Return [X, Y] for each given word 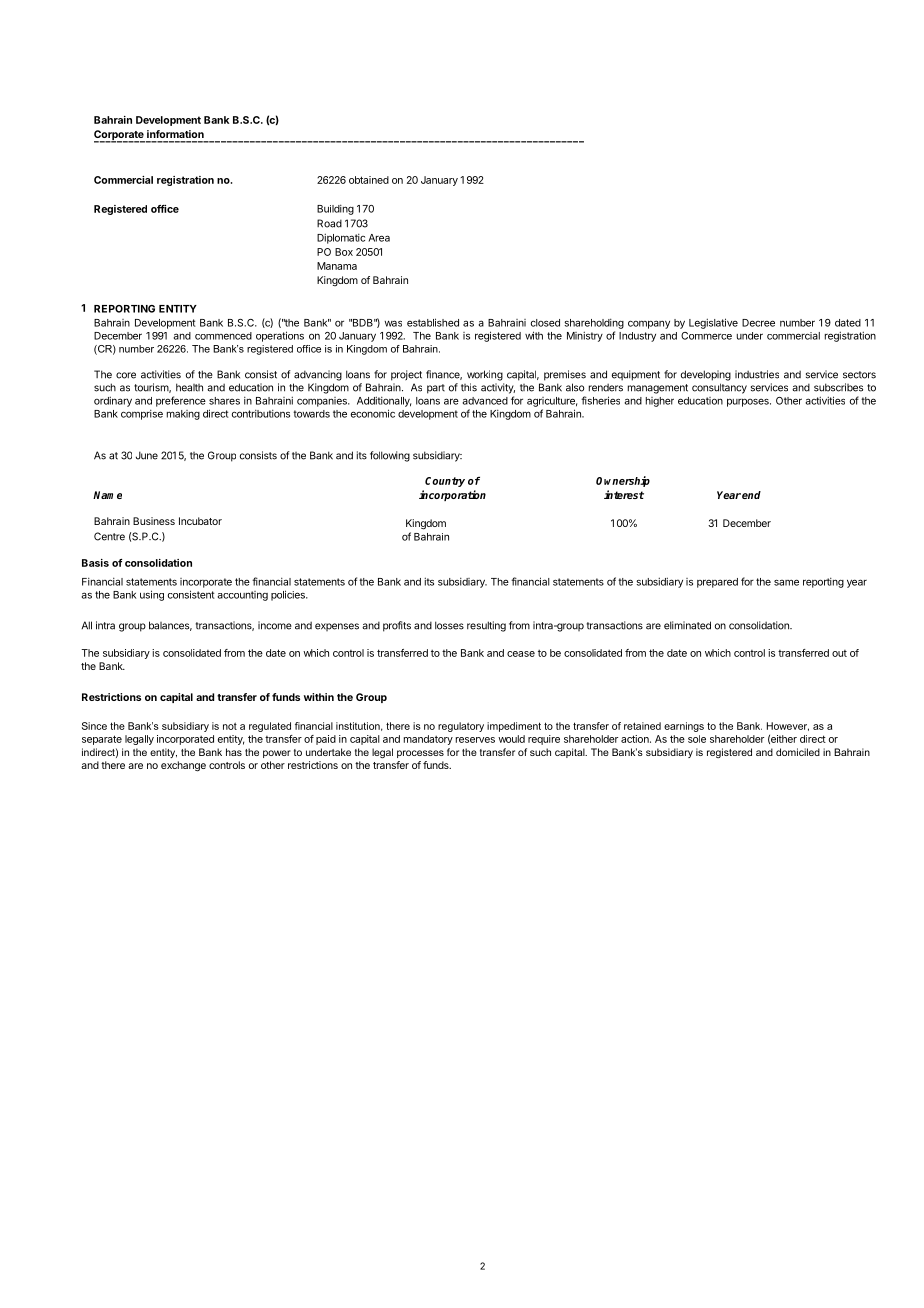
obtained [369, 180]
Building [335, 210]
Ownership [623, 481]
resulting [486, 626]
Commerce [706, 336]
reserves [475, 740]
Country [445, 482]
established [433, 322]
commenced [223, 336]
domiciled [798, 752]
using [152, 595]
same [786, 582]
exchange [183, 766]
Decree [758, 323]
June [147, 455]
